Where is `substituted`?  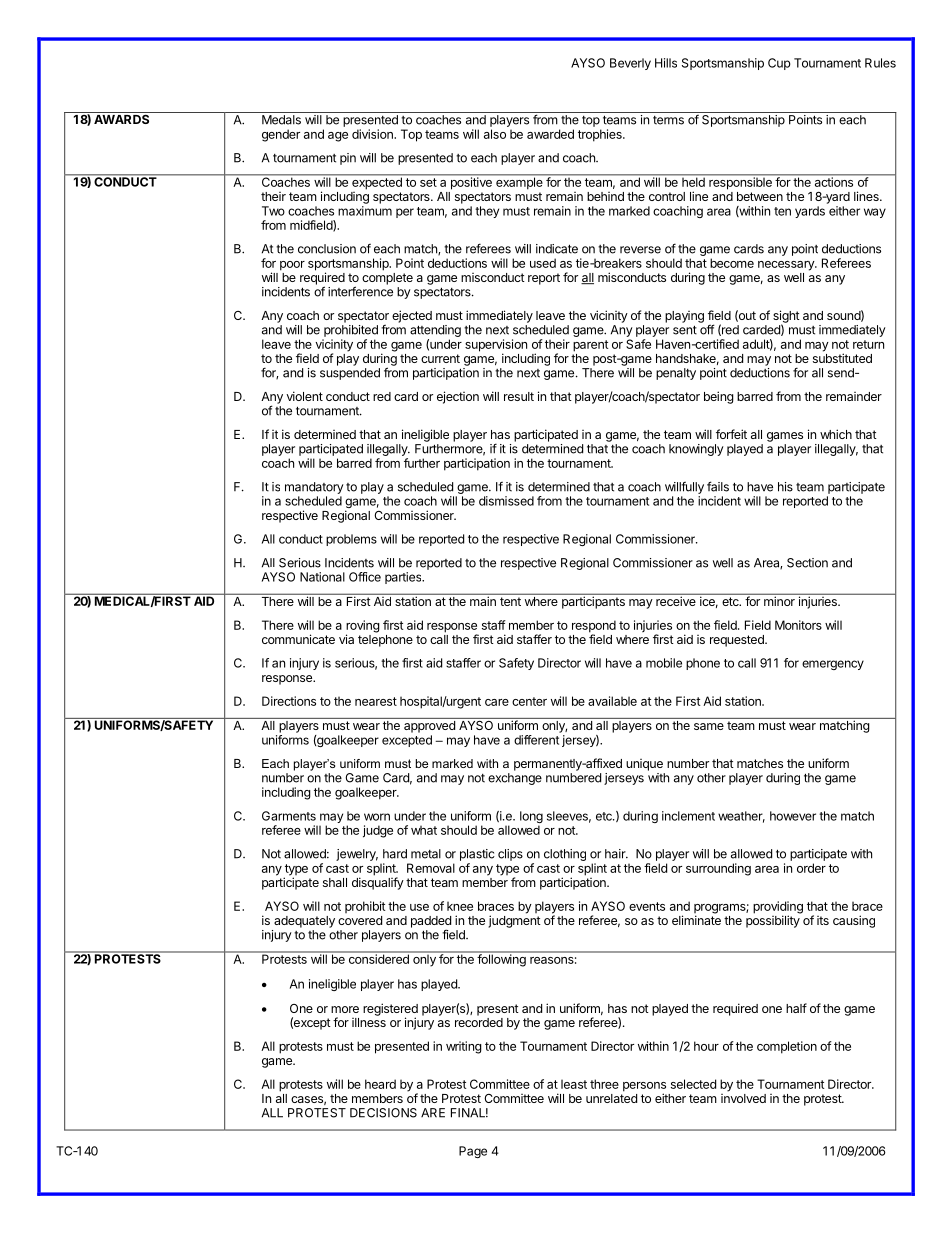
substituted is located at coordinates (842, 358).
